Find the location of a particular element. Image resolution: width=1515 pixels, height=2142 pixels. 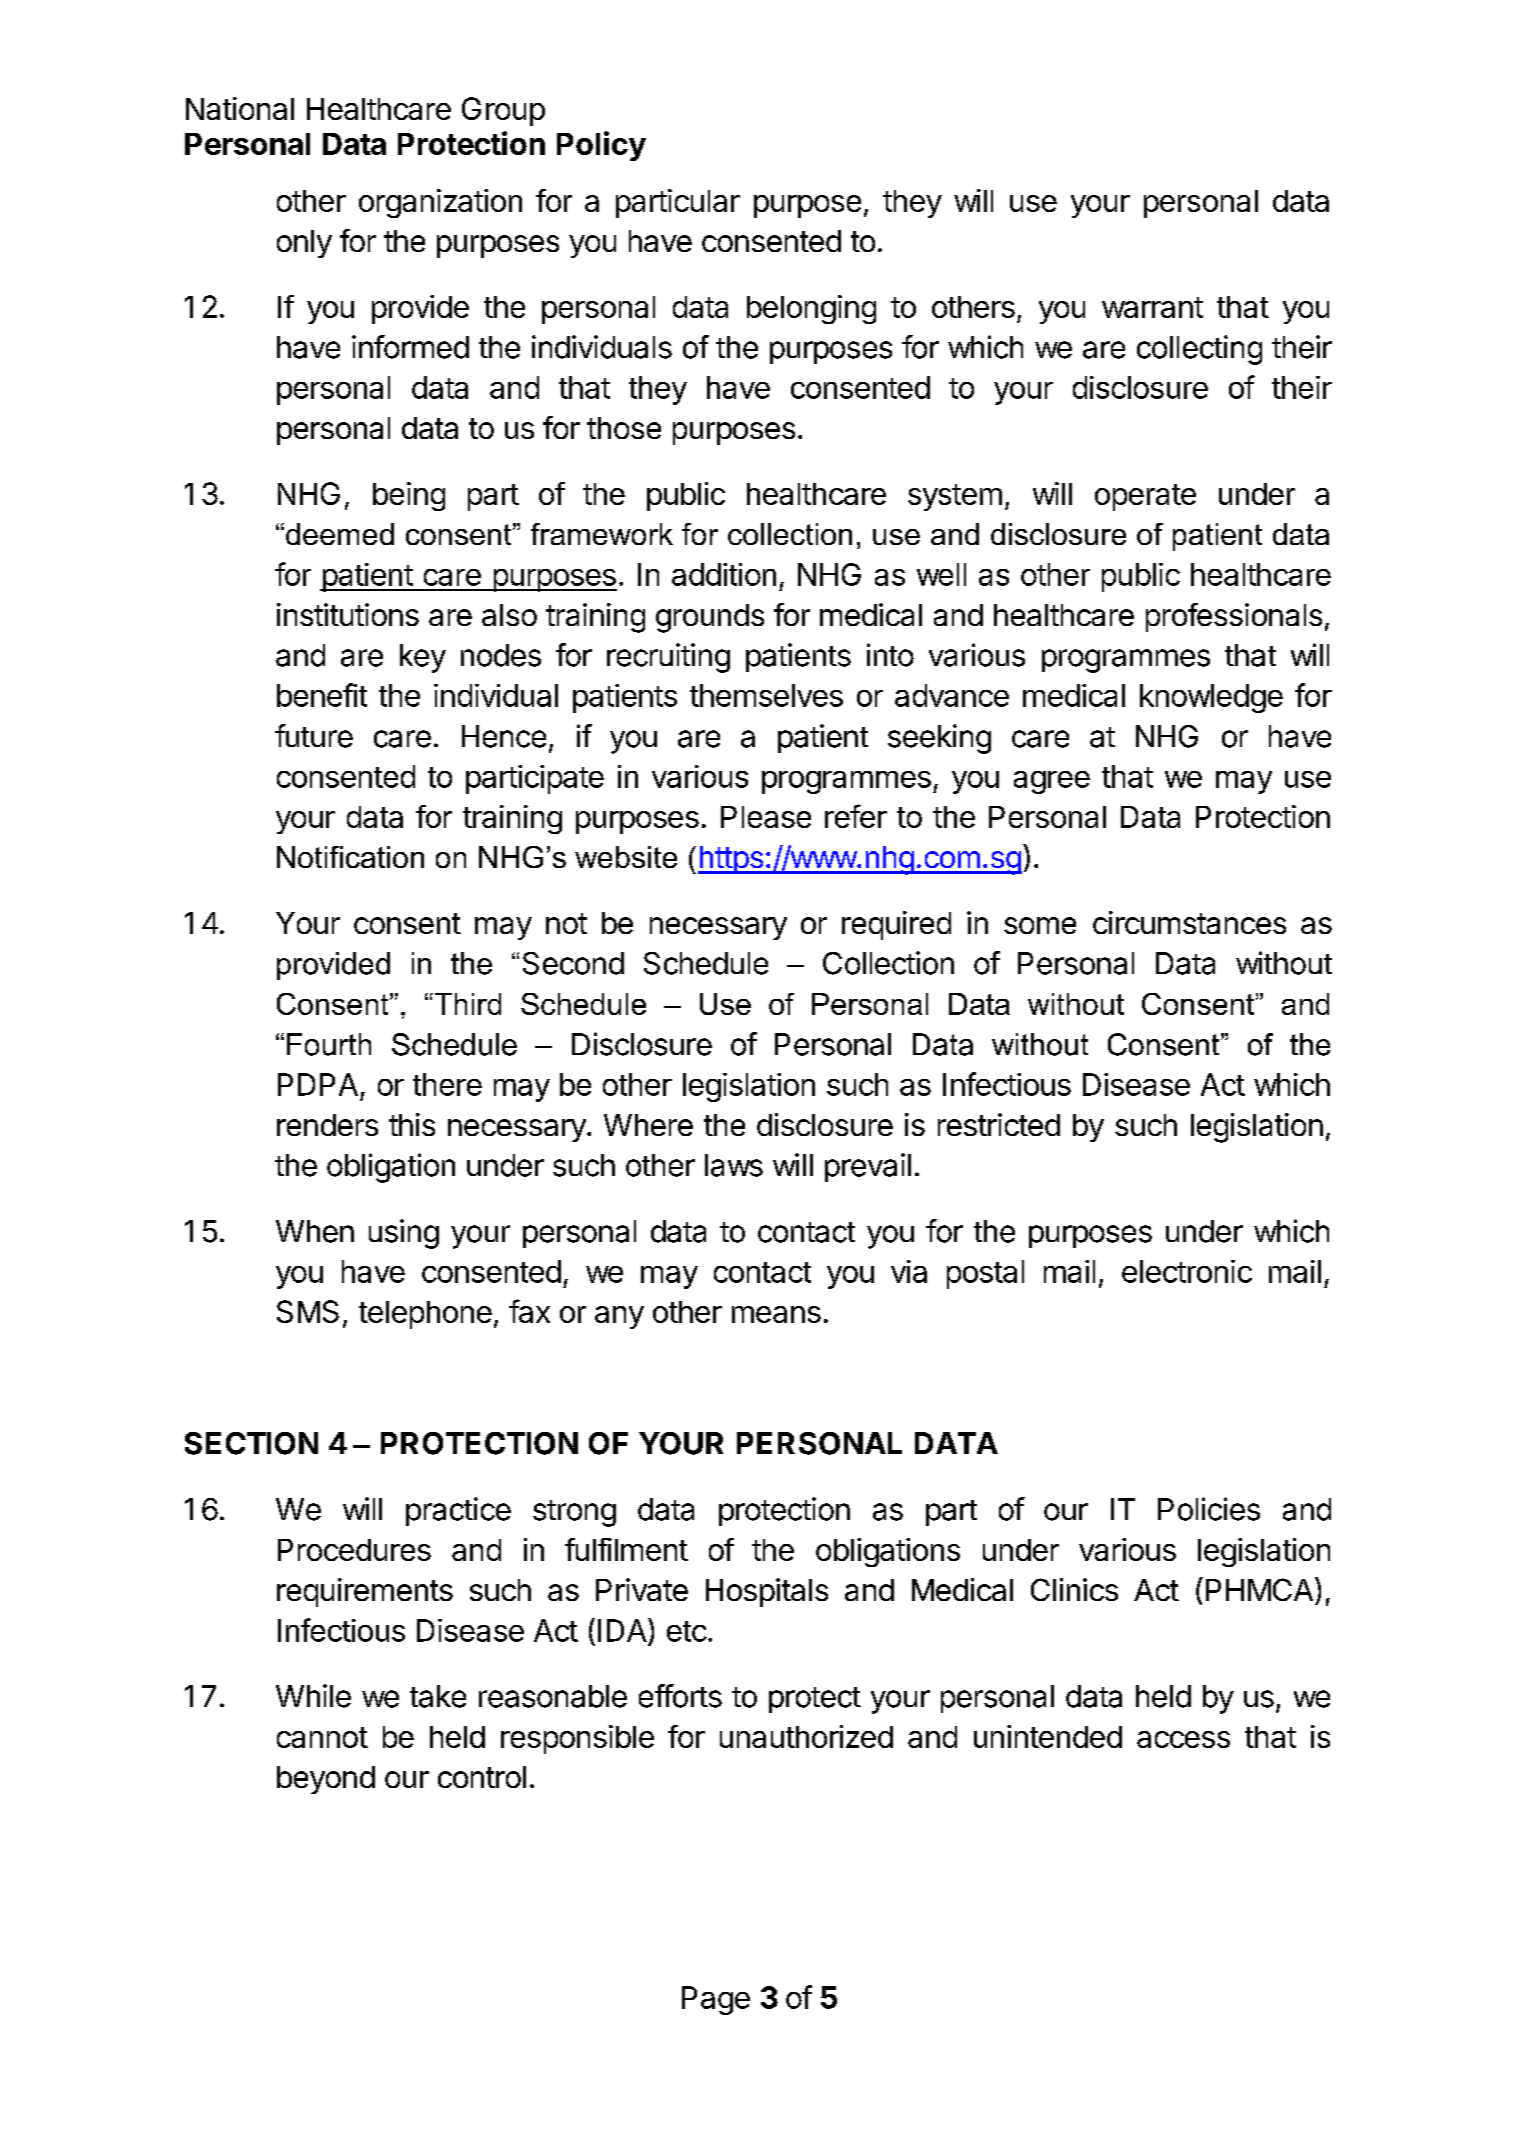

warrant is located at coordinates (1152, 307).
